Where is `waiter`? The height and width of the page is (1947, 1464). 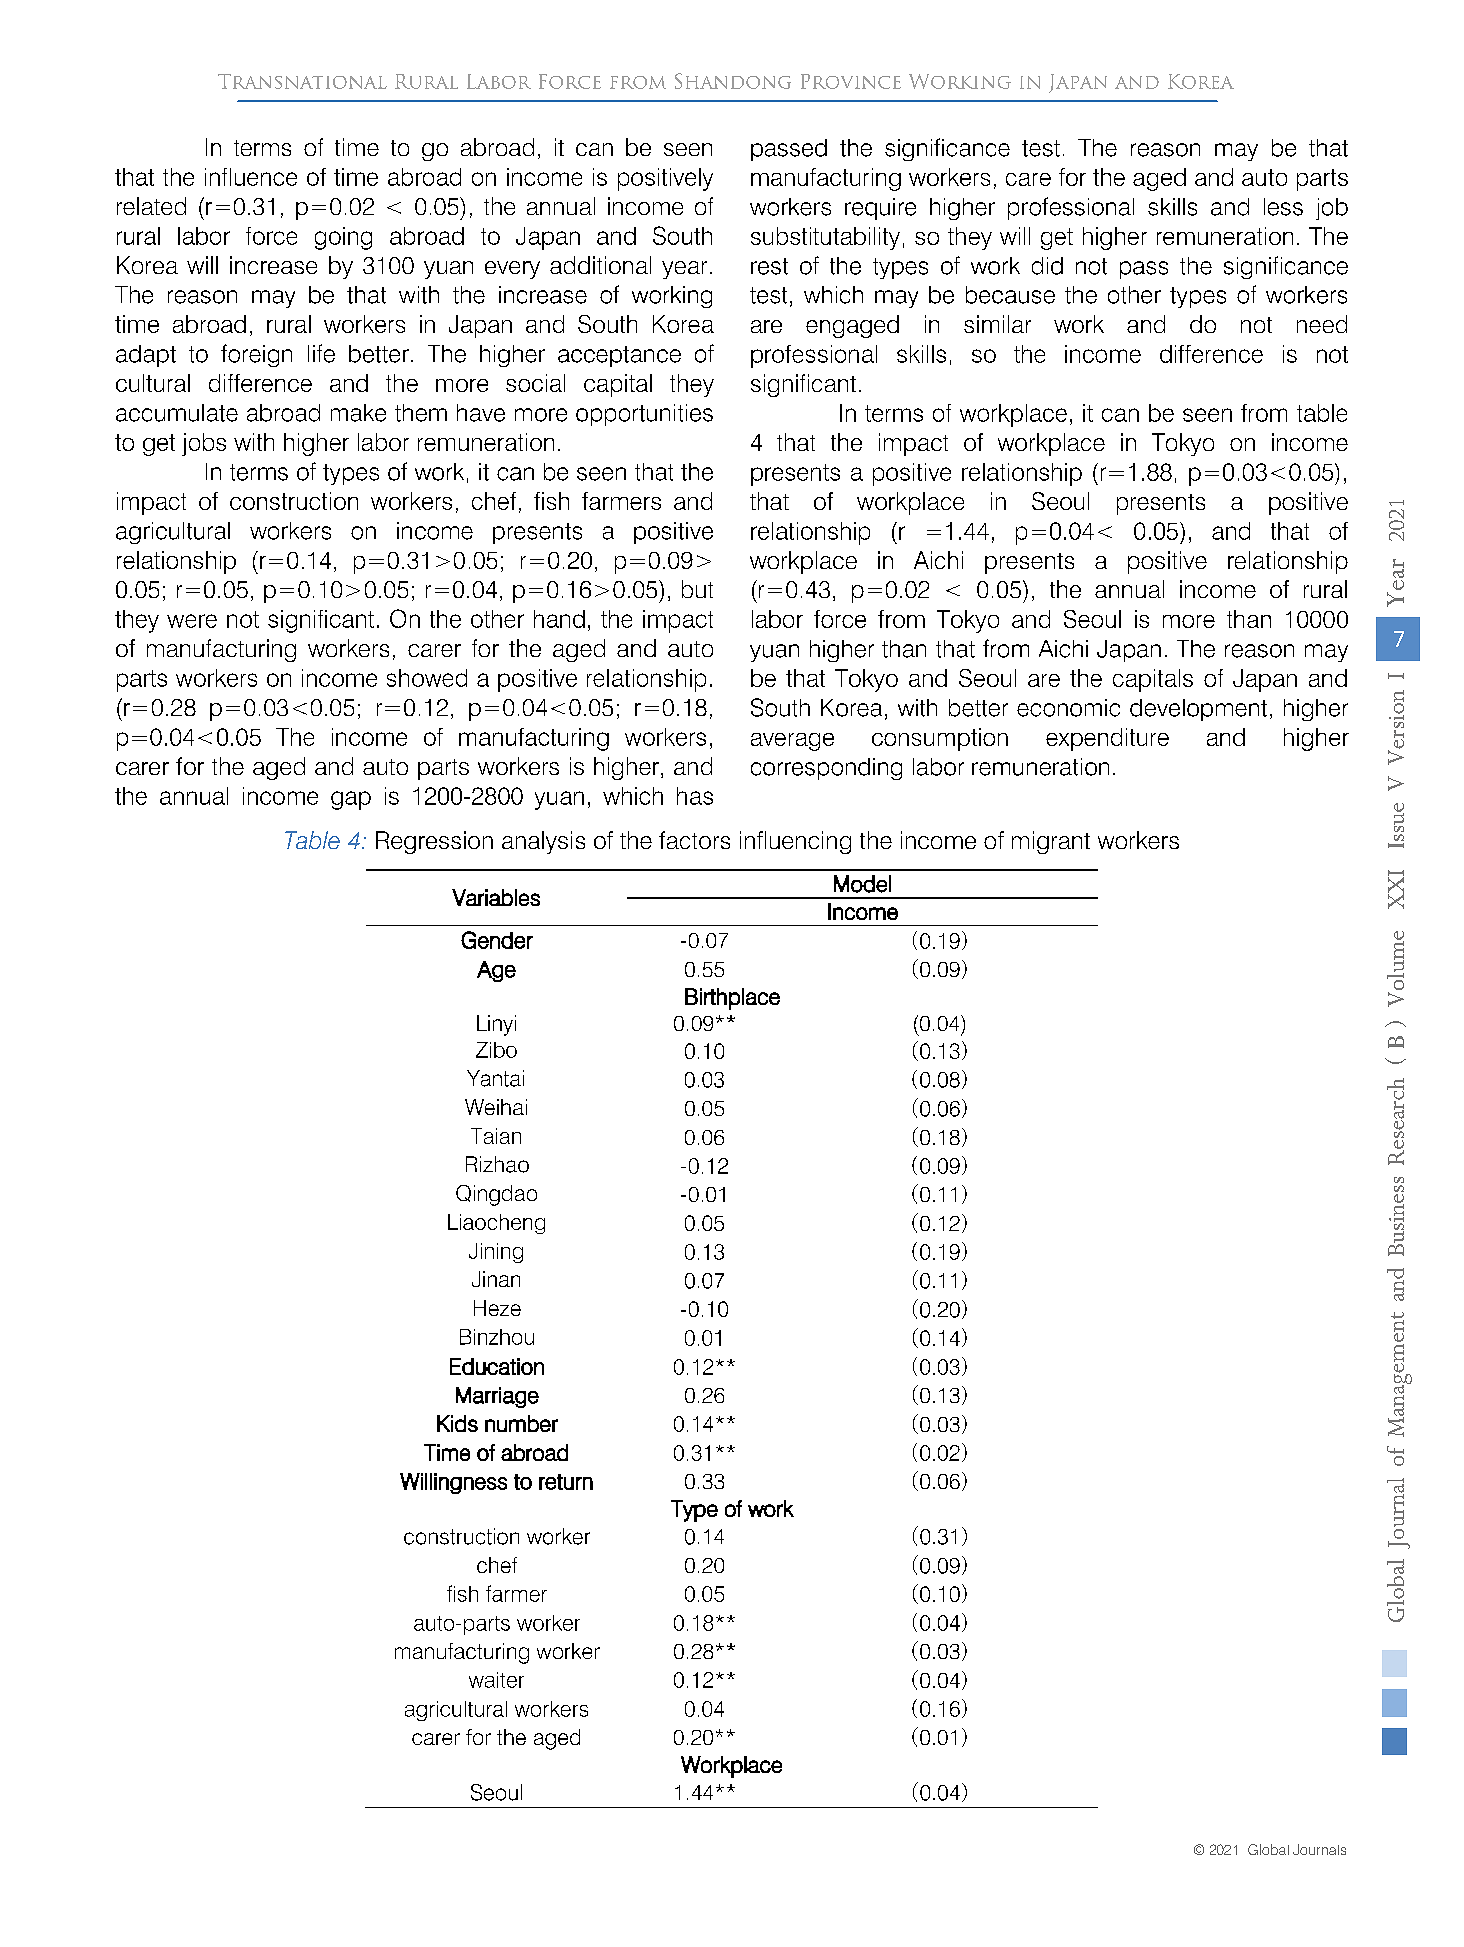 waiter is located at coordinates (496, 1680).
